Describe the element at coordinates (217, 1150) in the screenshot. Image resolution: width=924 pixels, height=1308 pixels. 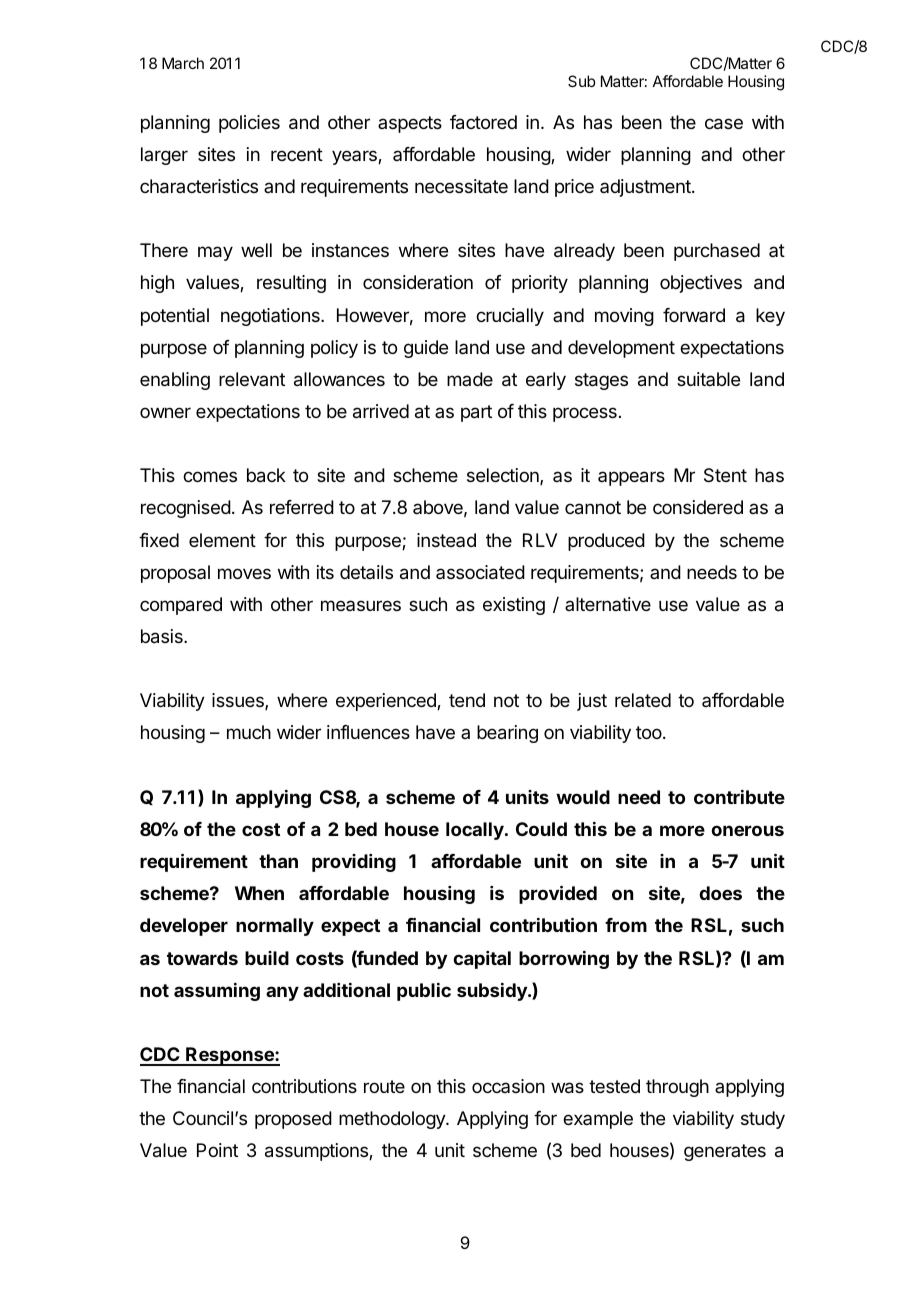
I see `Point` at that location.
